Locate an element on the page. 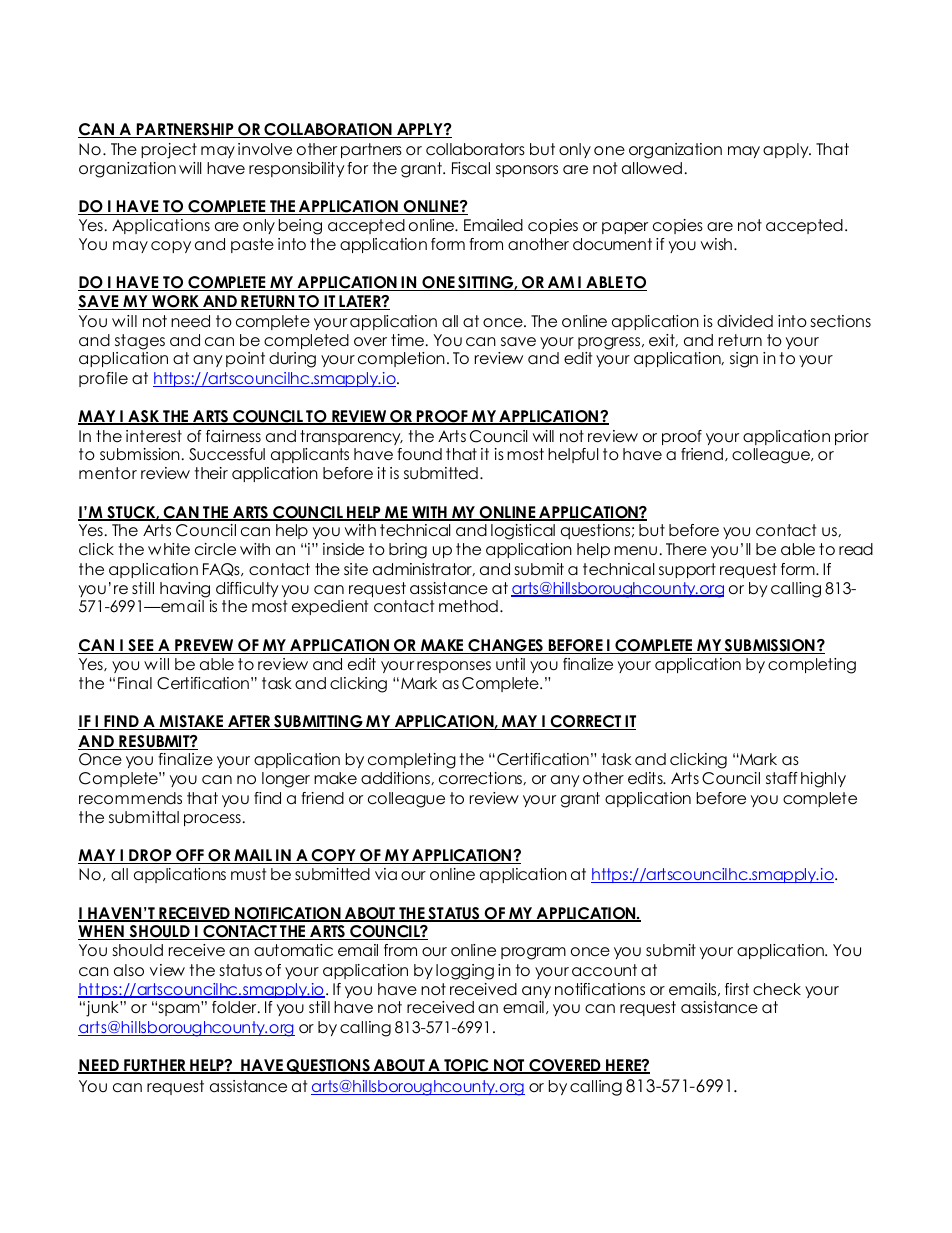 The height and width of the page is (1233, 952). found is located at coordinates (419, 454).
